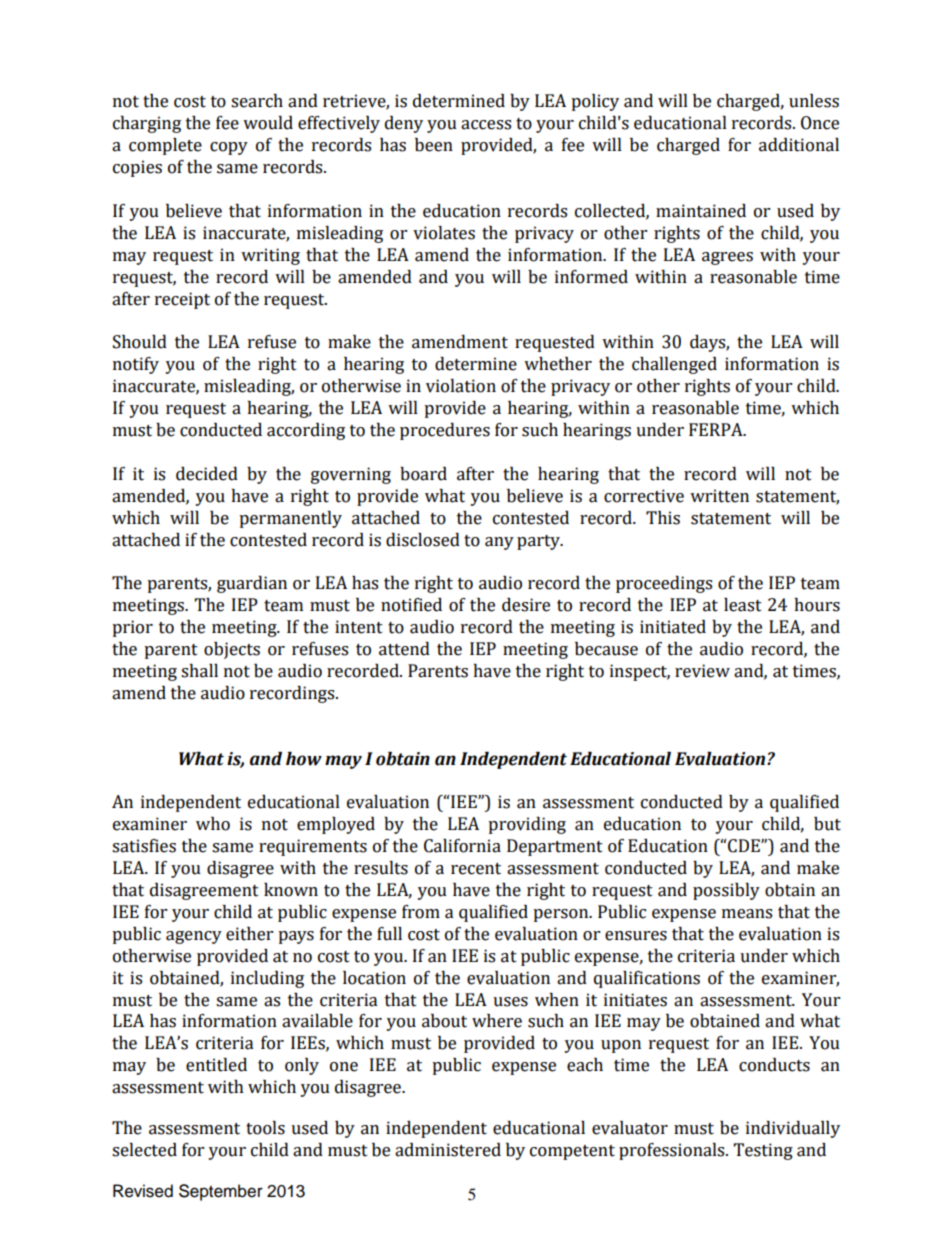 The image size is (952, 1233). Describe the element at coordinates (702, 671) in the screenshot. I see `review` at that location.
